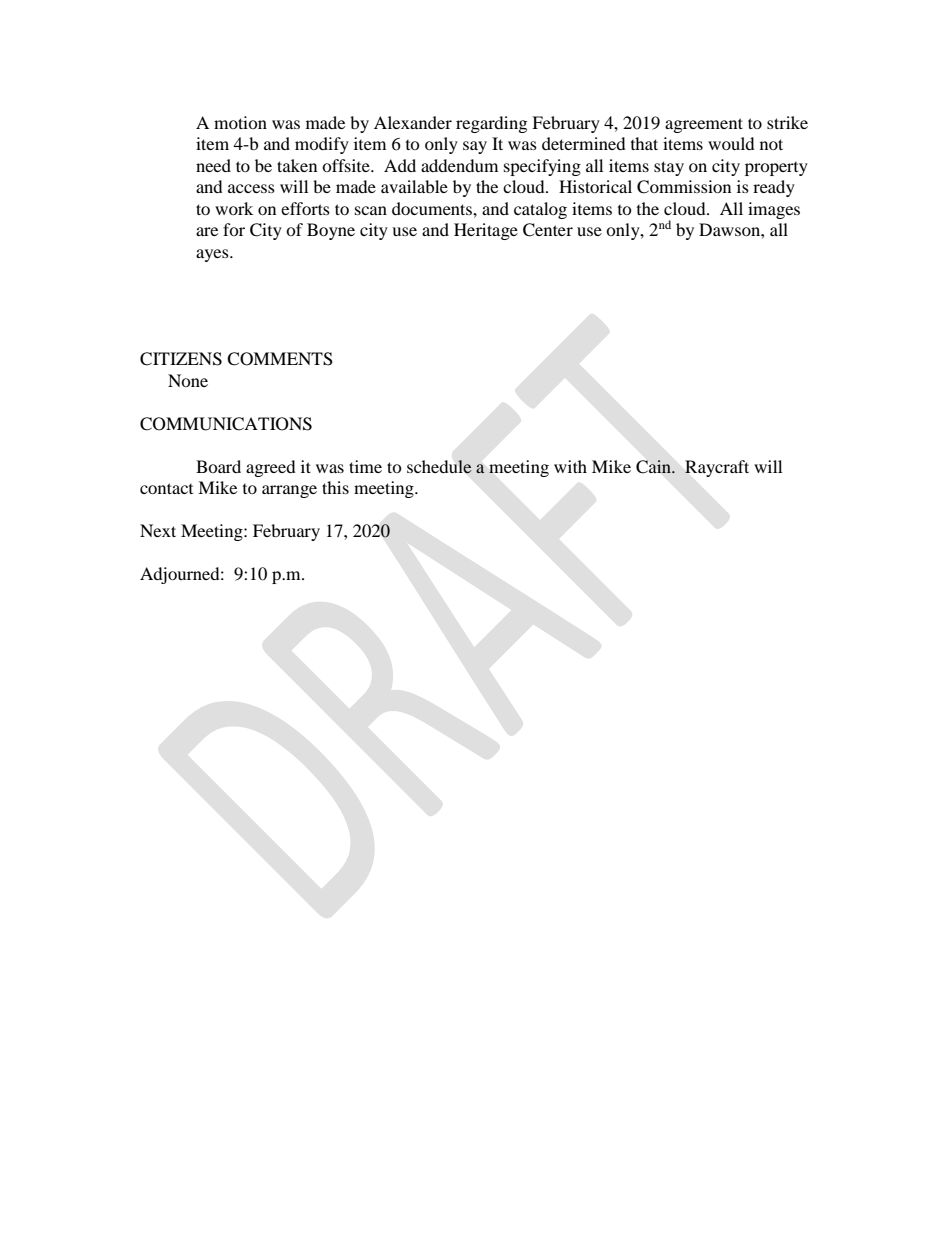 Image resolution: width=952 pixels, height=1233 pixels. I want to click on motion, so click(240, 122).
